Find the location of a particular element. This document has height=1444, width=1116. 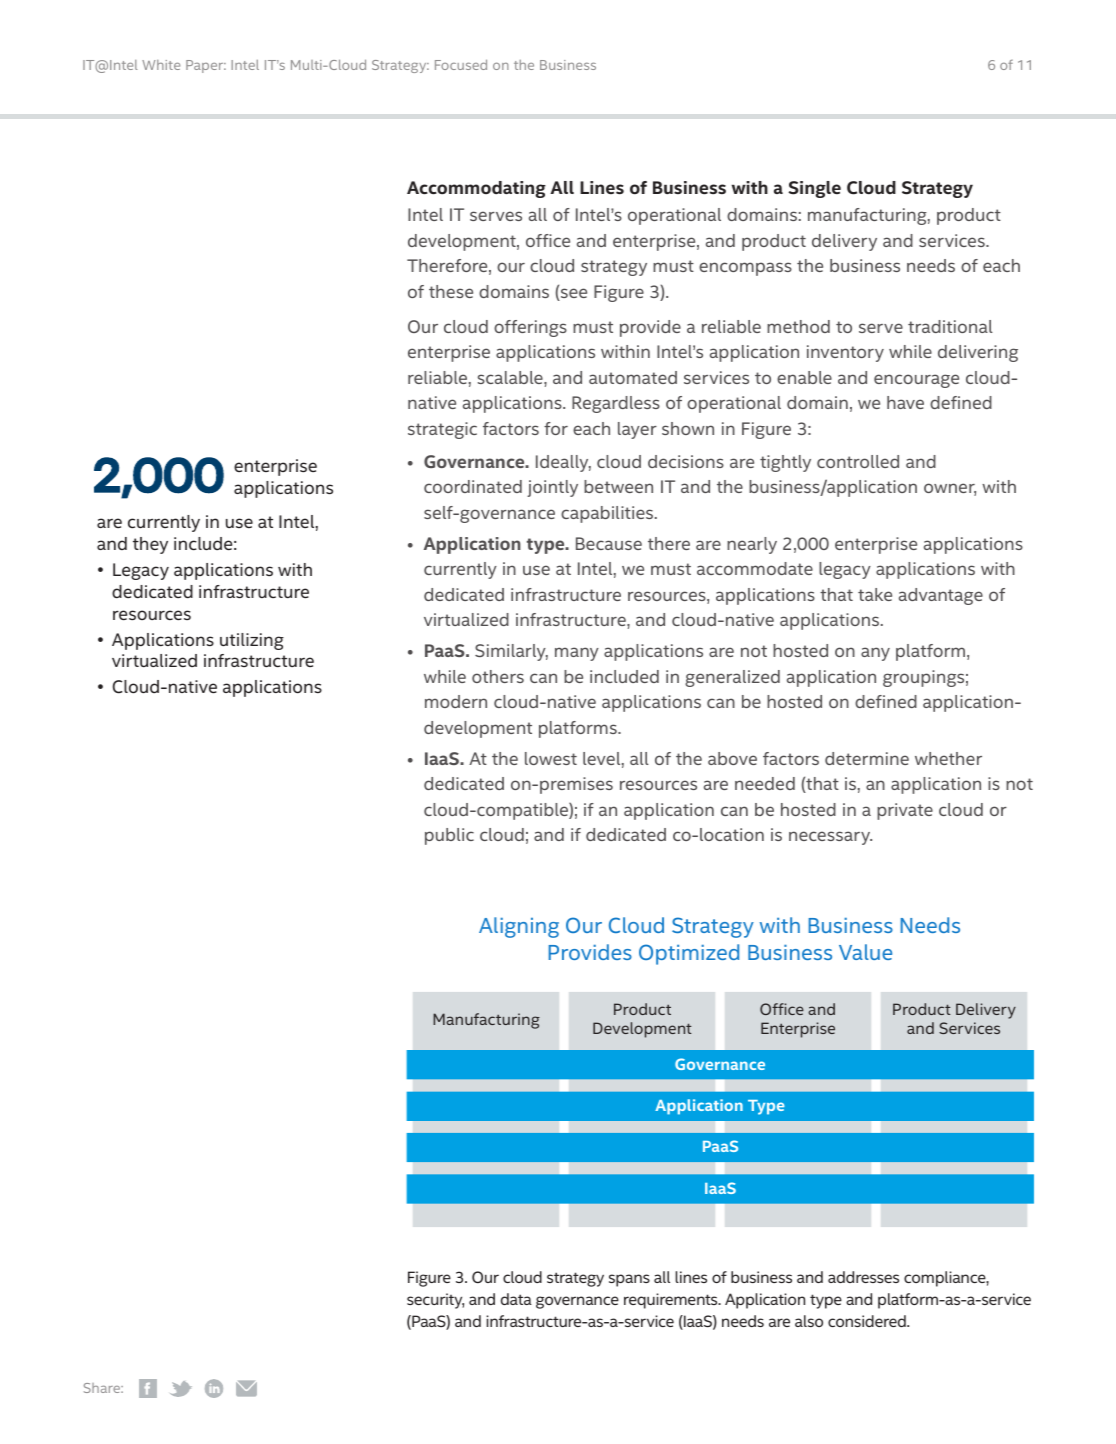

Paper is located at coordinates (206, 66).
